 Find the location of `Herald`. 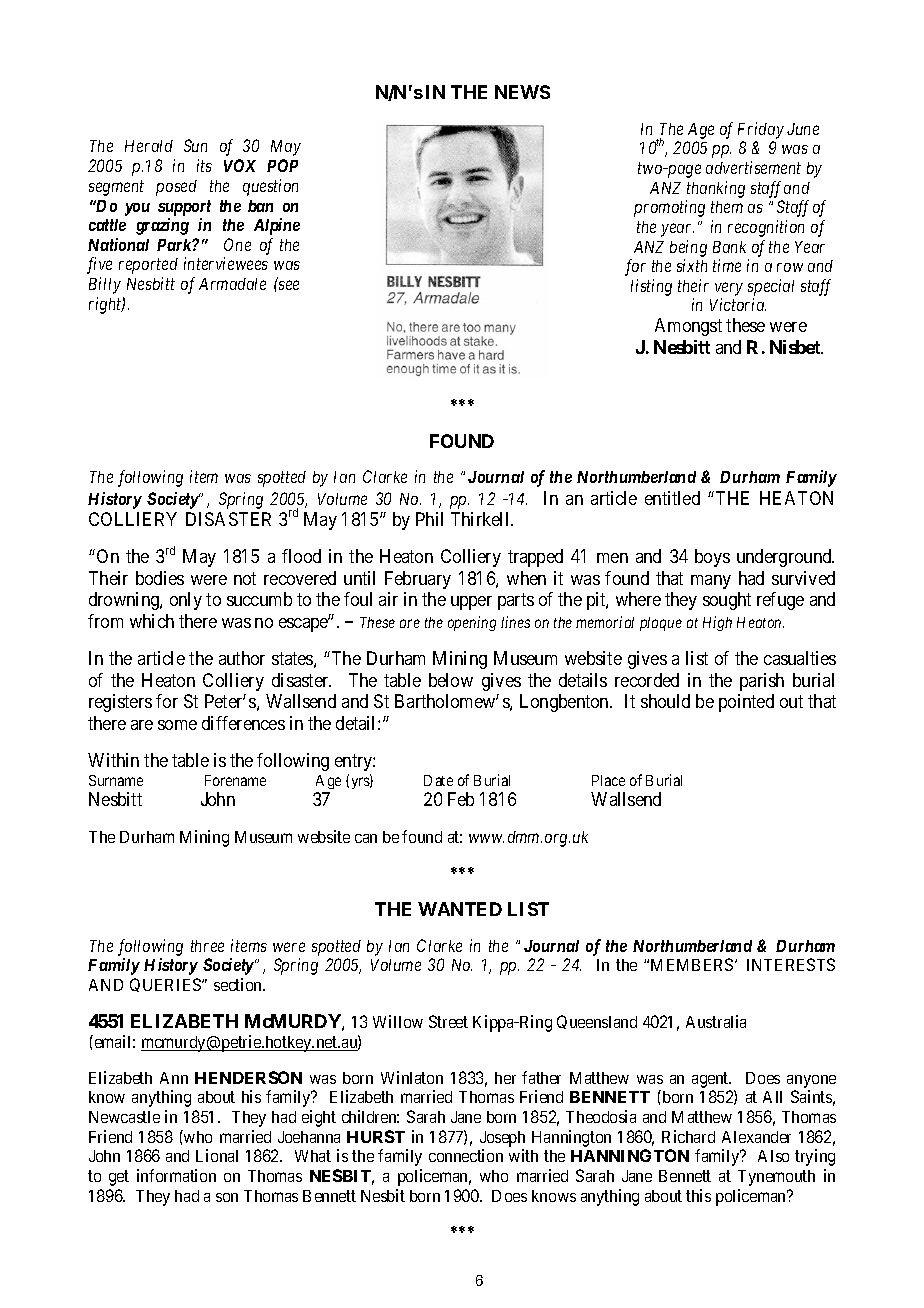

Herald is located at coordinates (149, 146).
